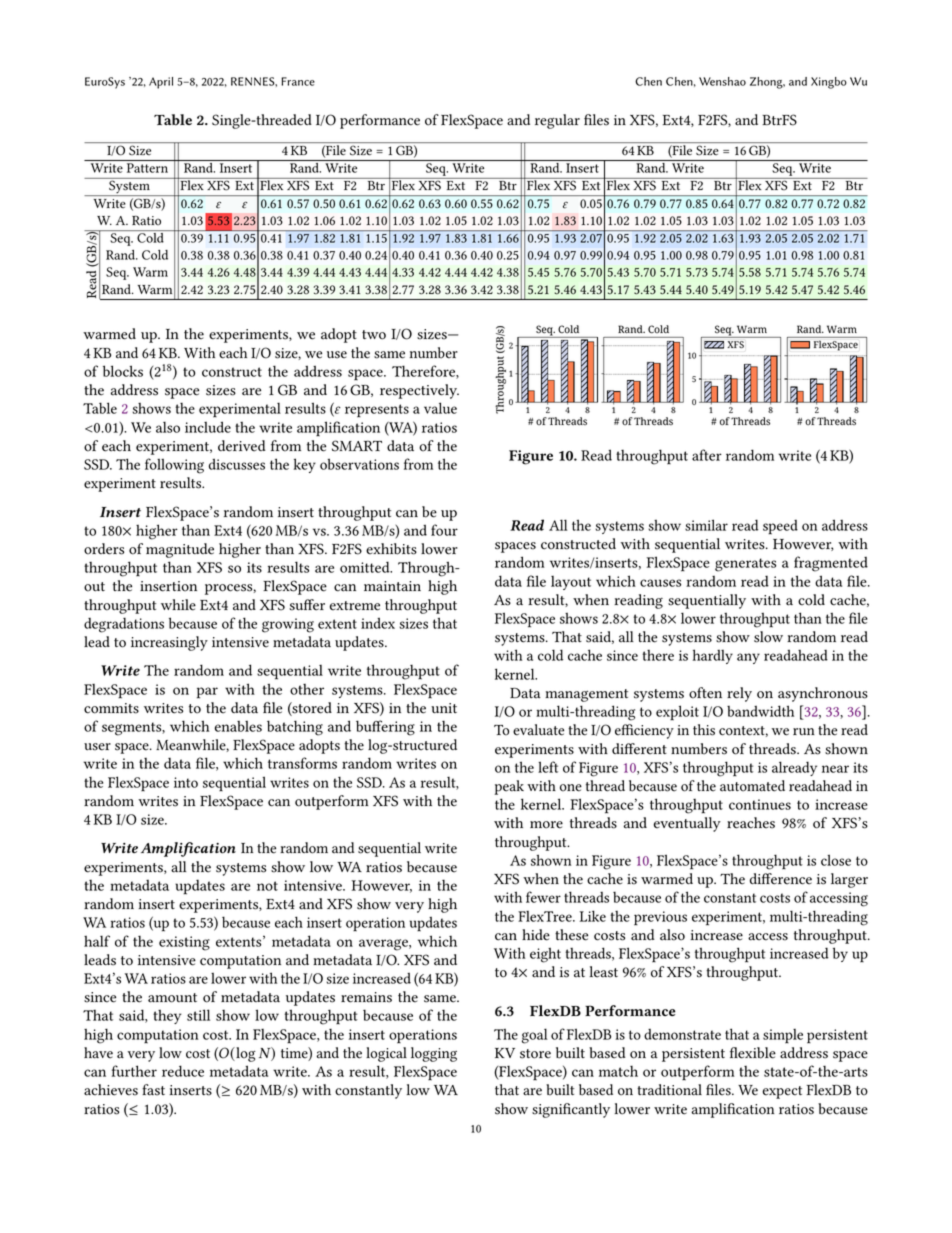 This screenshot has height=1233, width=952. What do you see at coordinates (440, 408) in the screenshot?
I see `value` at bounding box center [440, 408].
